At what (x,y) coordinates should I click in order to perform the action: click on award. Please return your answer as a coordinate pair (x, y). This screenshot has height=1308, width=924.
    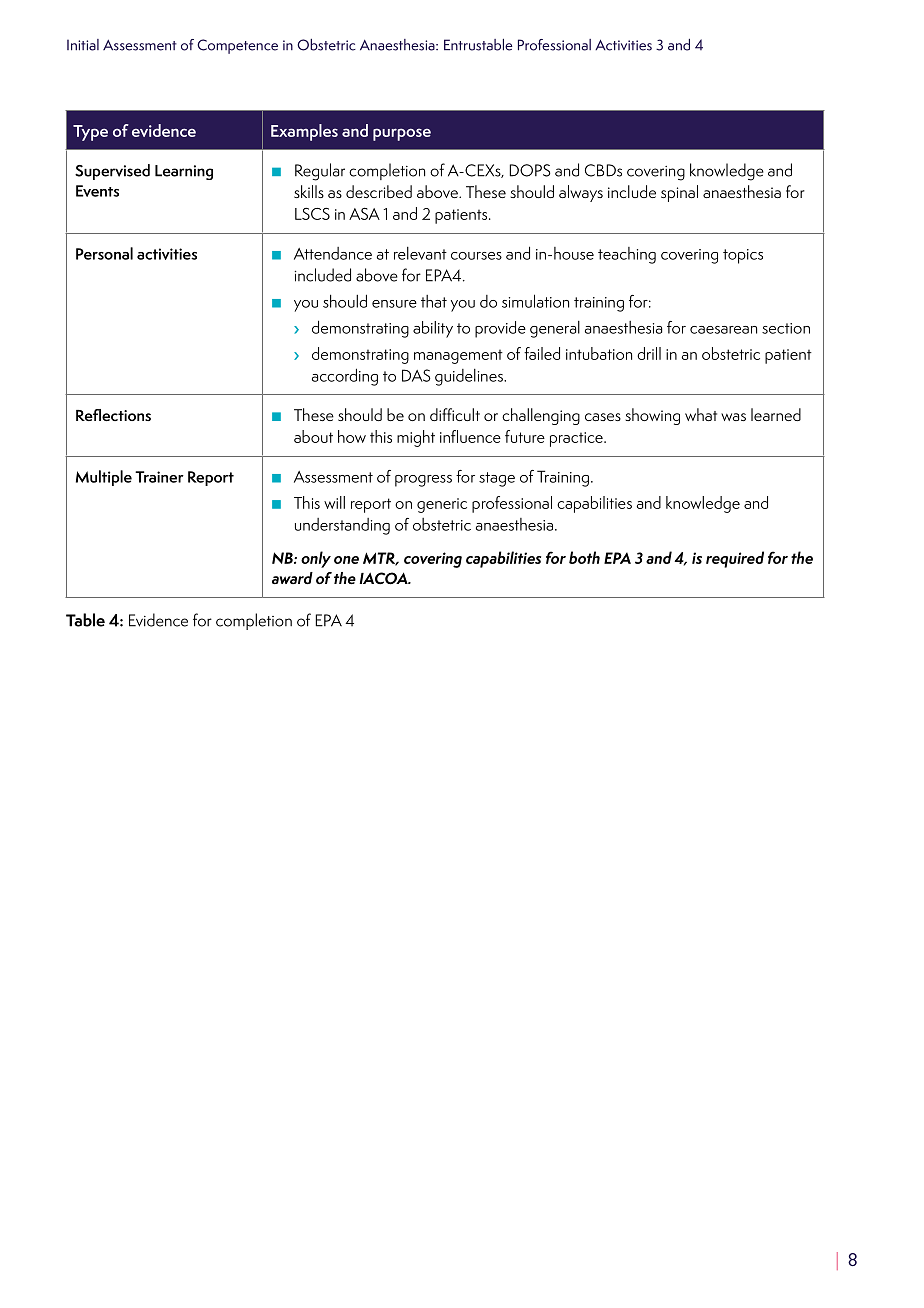
    Looking at the image, I should click on (292, 578).
